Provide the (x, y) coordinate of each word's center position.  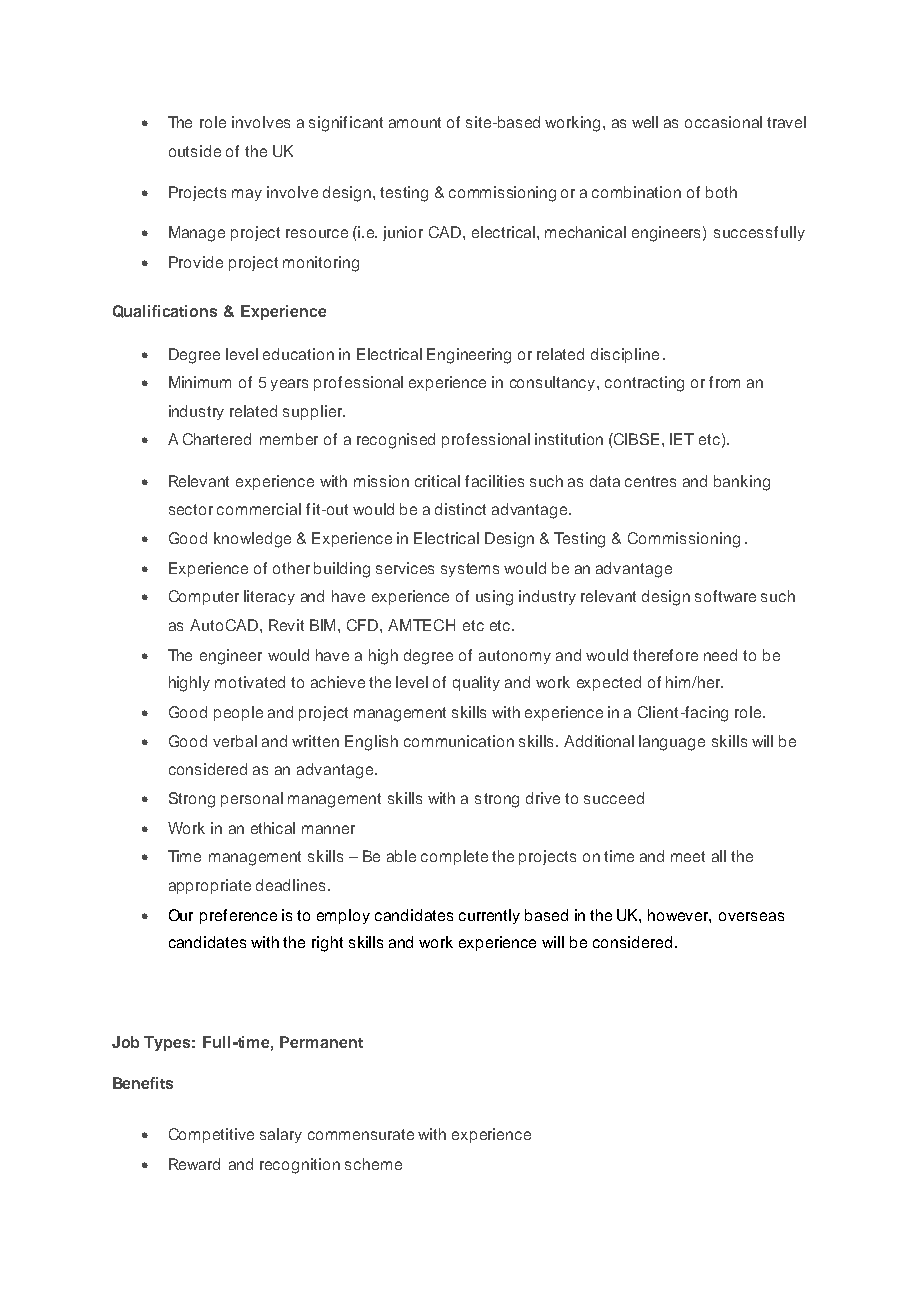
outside (195, 151)
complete (454, 857)
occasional (723, 122)
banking (742, 483)
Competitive (211, 1135)
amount (415, 122)
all (719, 856)
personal (252, 799)
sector (191, 509)
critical (437, 481)
